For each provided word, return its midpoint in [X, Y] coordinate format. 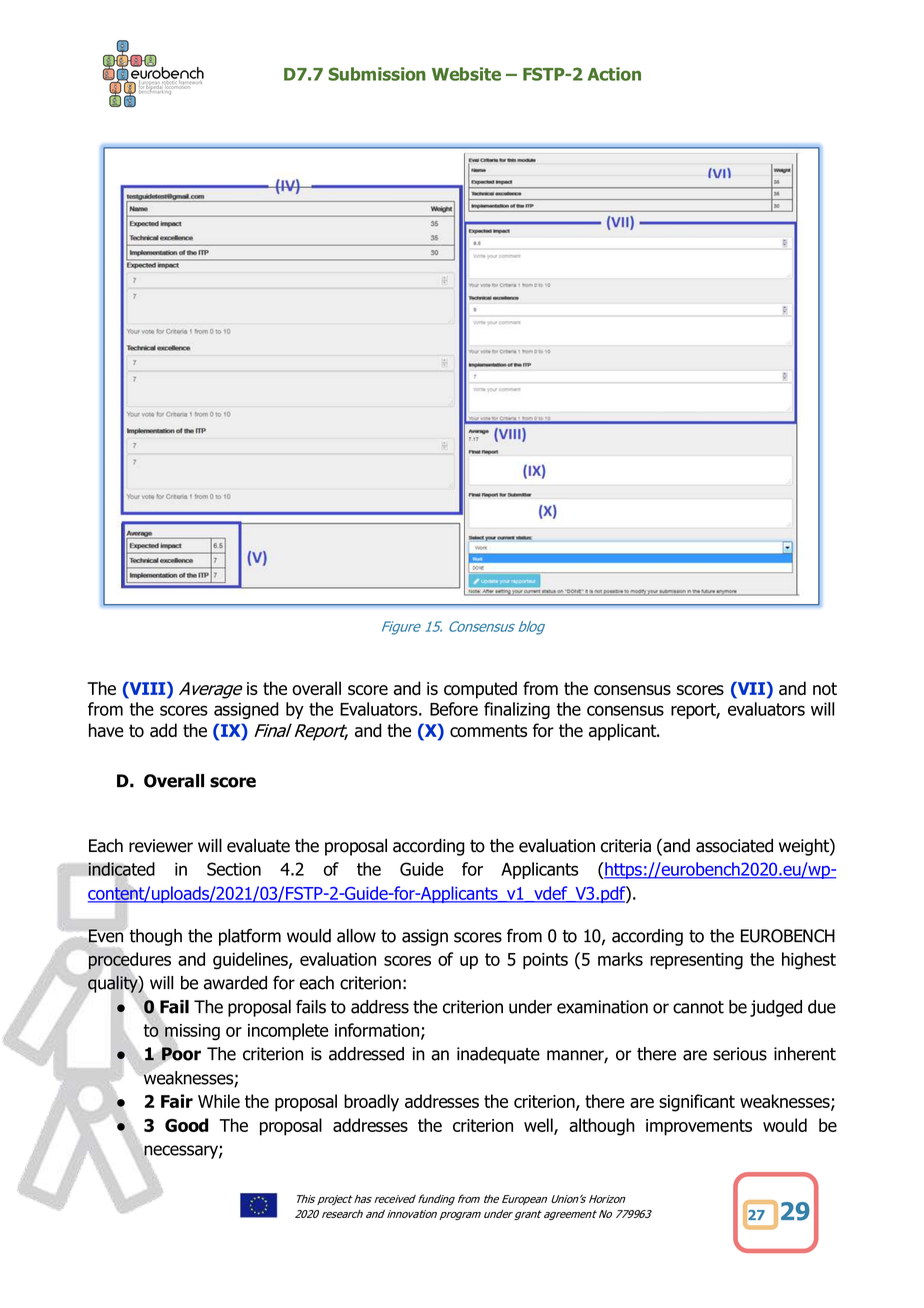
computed [480, 690]
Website [466, 74]
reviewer [161, 846]
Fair [177, 1101]
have [106, 730]
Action [614, 74]
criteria [626, 846]
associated [734, 845]
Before [454, 709]
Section [234, 869]
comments [488, 730]
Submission [377, 74]
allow [356, 936]
